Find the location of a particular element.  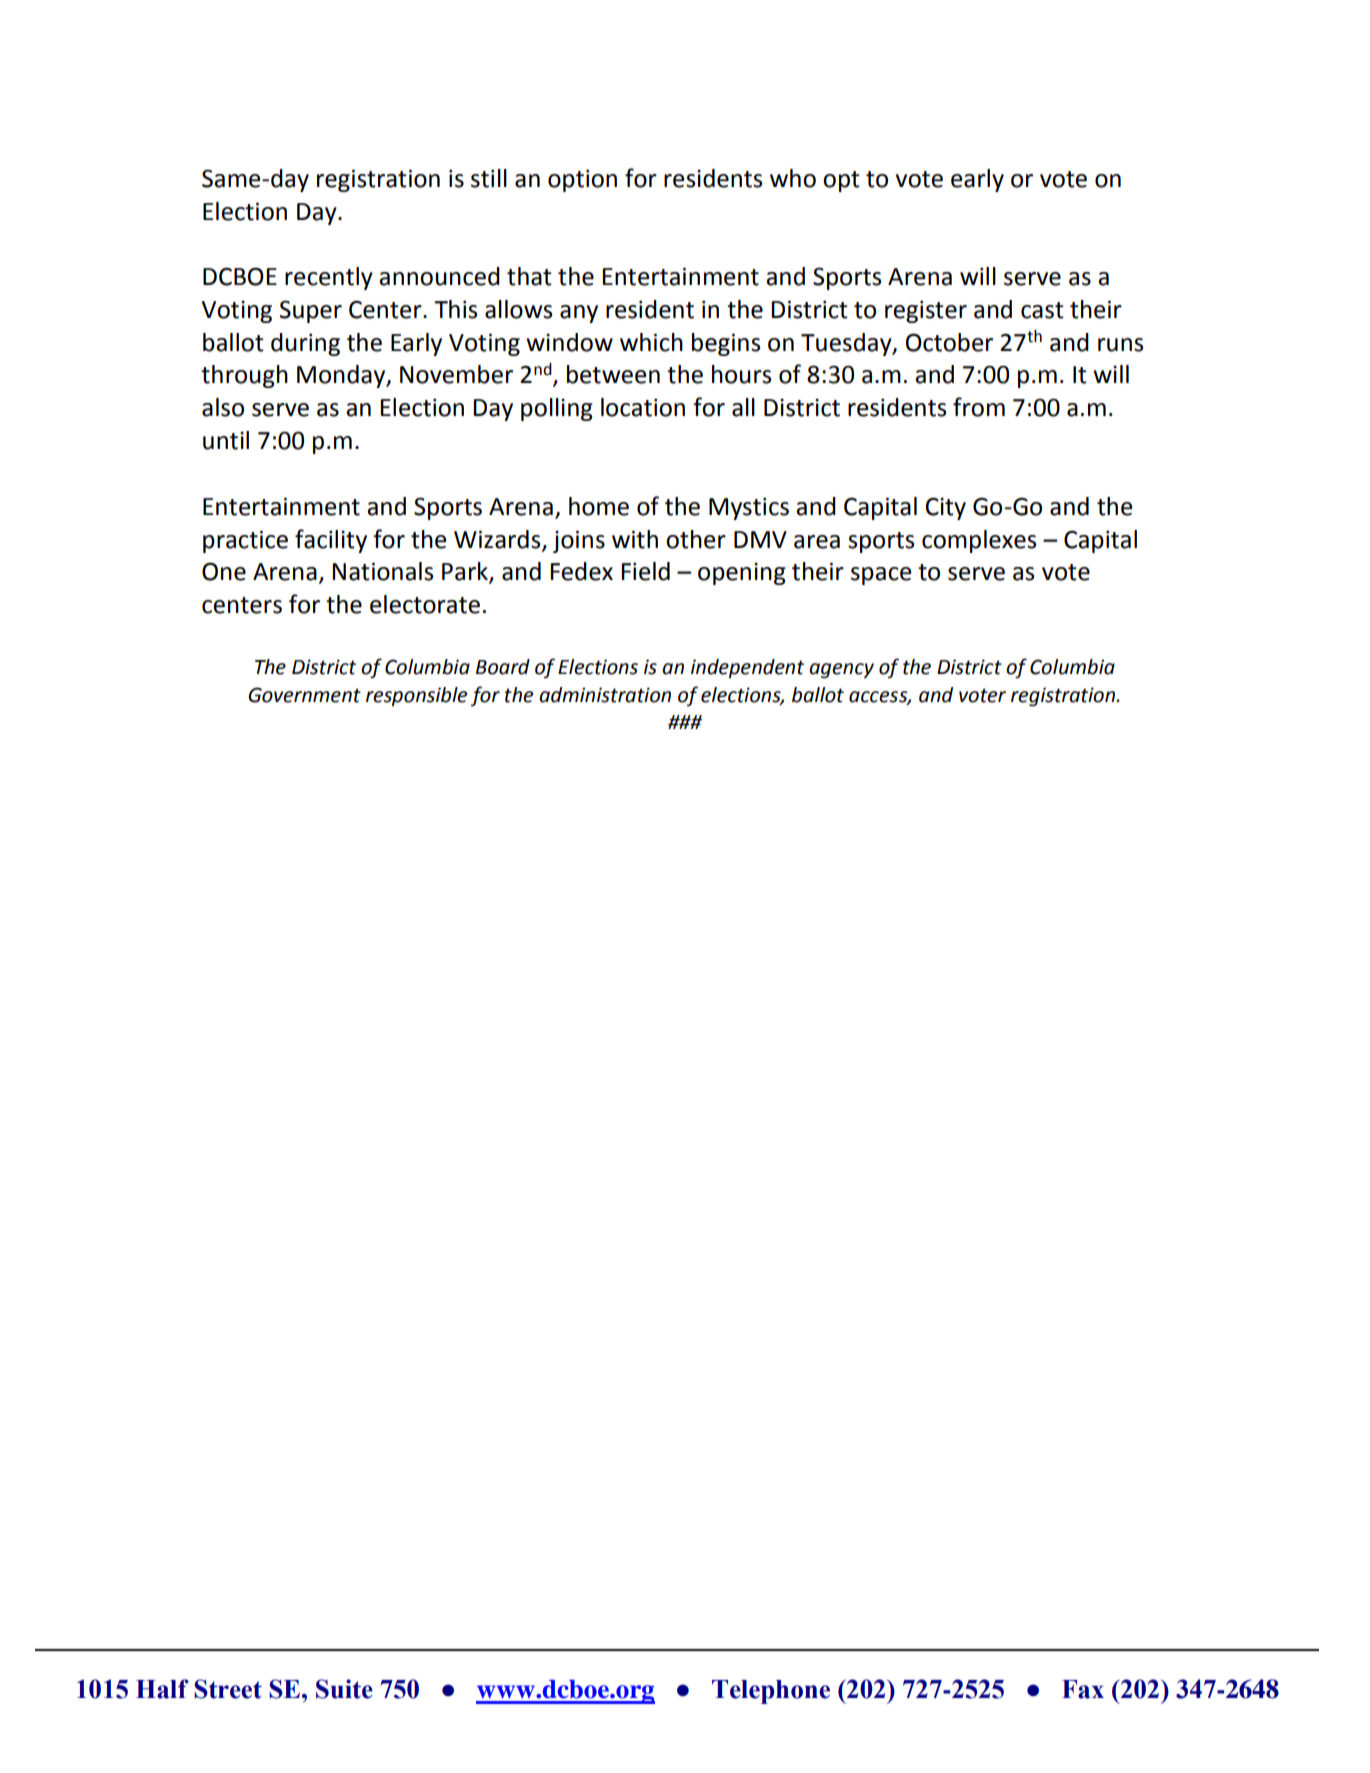

Street is located at coordinates (228, 1689).
